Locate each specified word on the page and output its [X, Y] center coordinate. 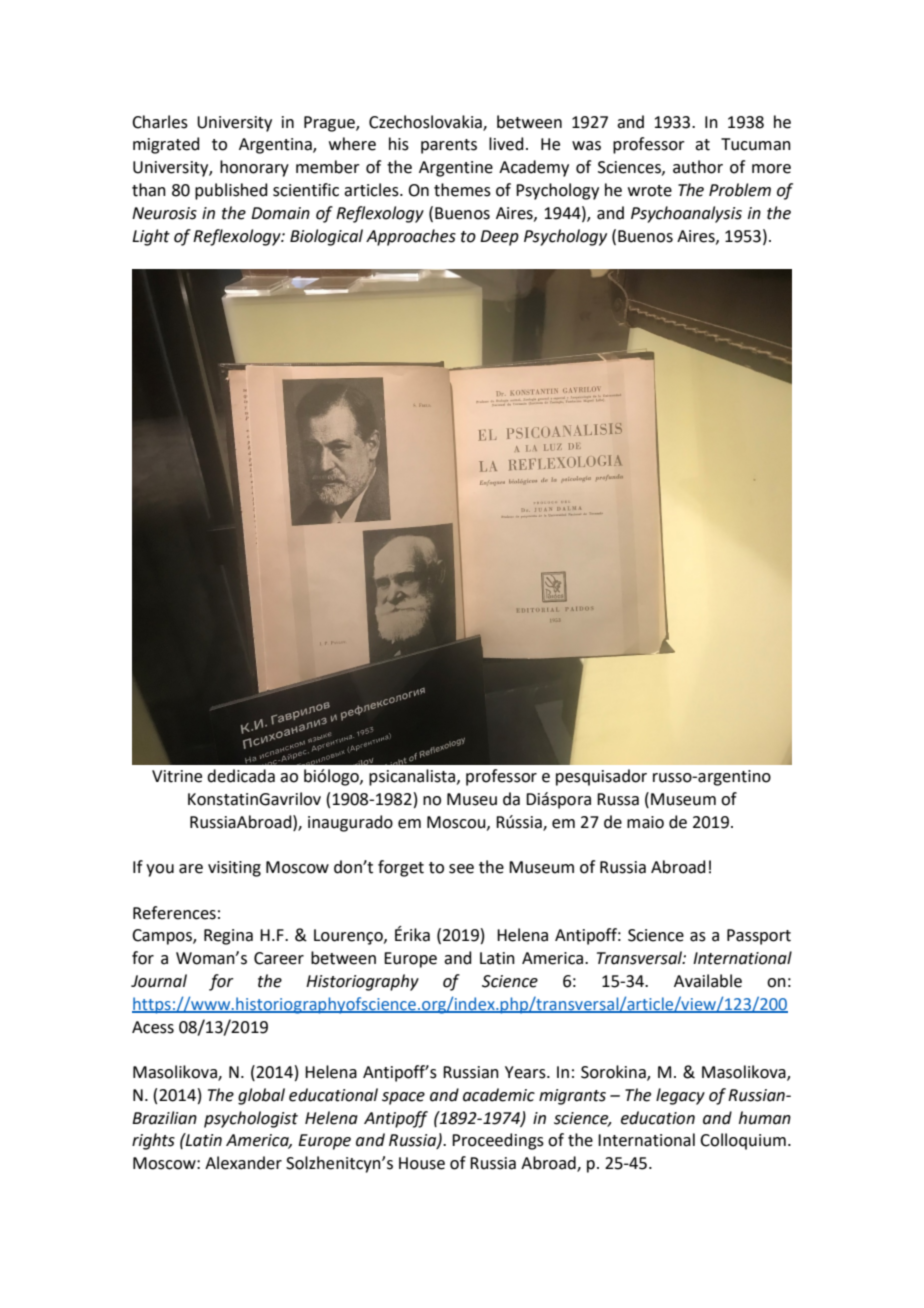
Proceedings [498, 1141]
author [698, 167]
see [461, 869]
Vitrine [177, 776]
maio [645, 822]
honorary [254, 168]
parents [449, 146]
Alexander [243, 1163]
